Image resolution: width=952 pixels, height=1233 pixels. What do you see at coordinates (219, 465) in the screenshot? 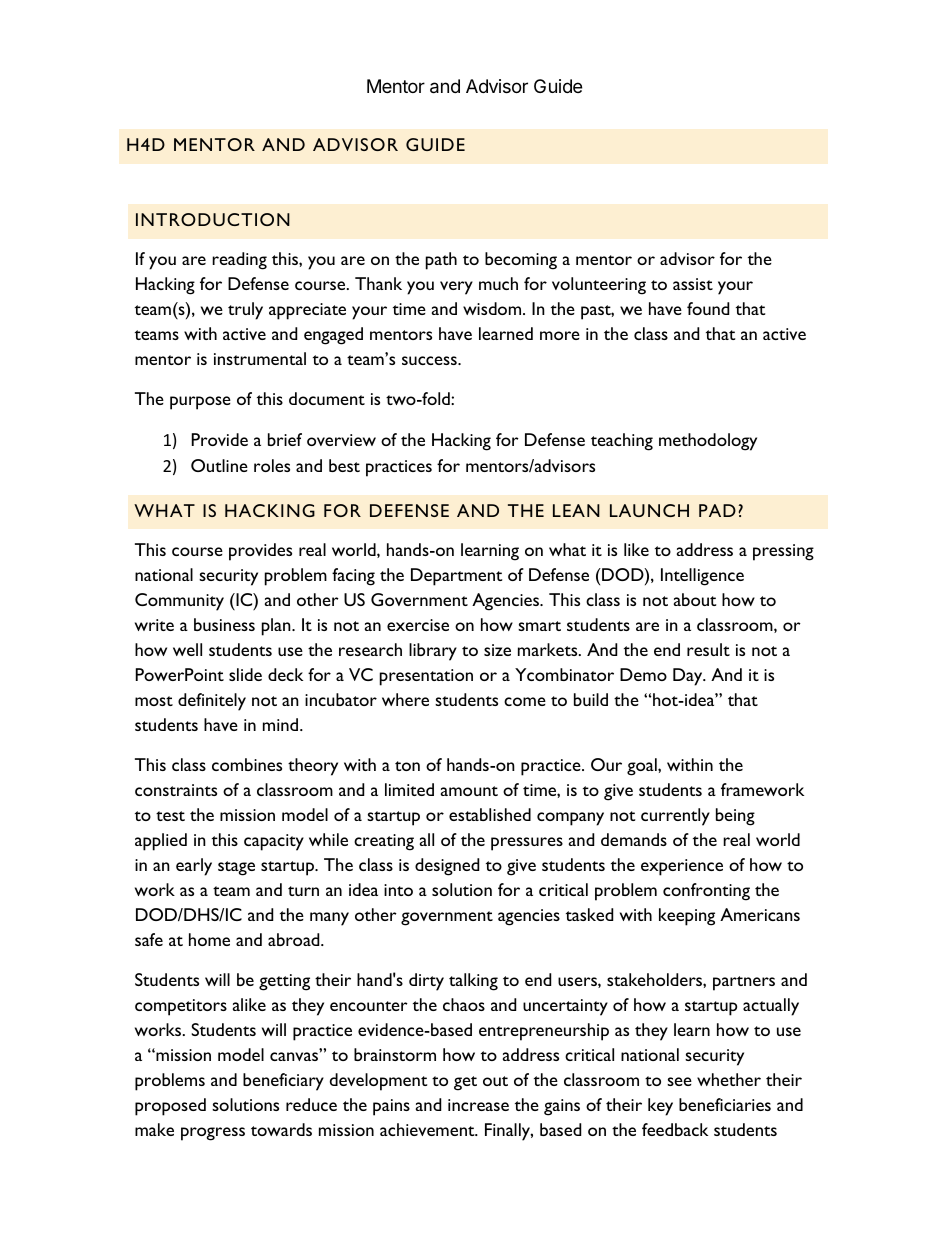
I see `Outline` at bounding box center [219, 465].
